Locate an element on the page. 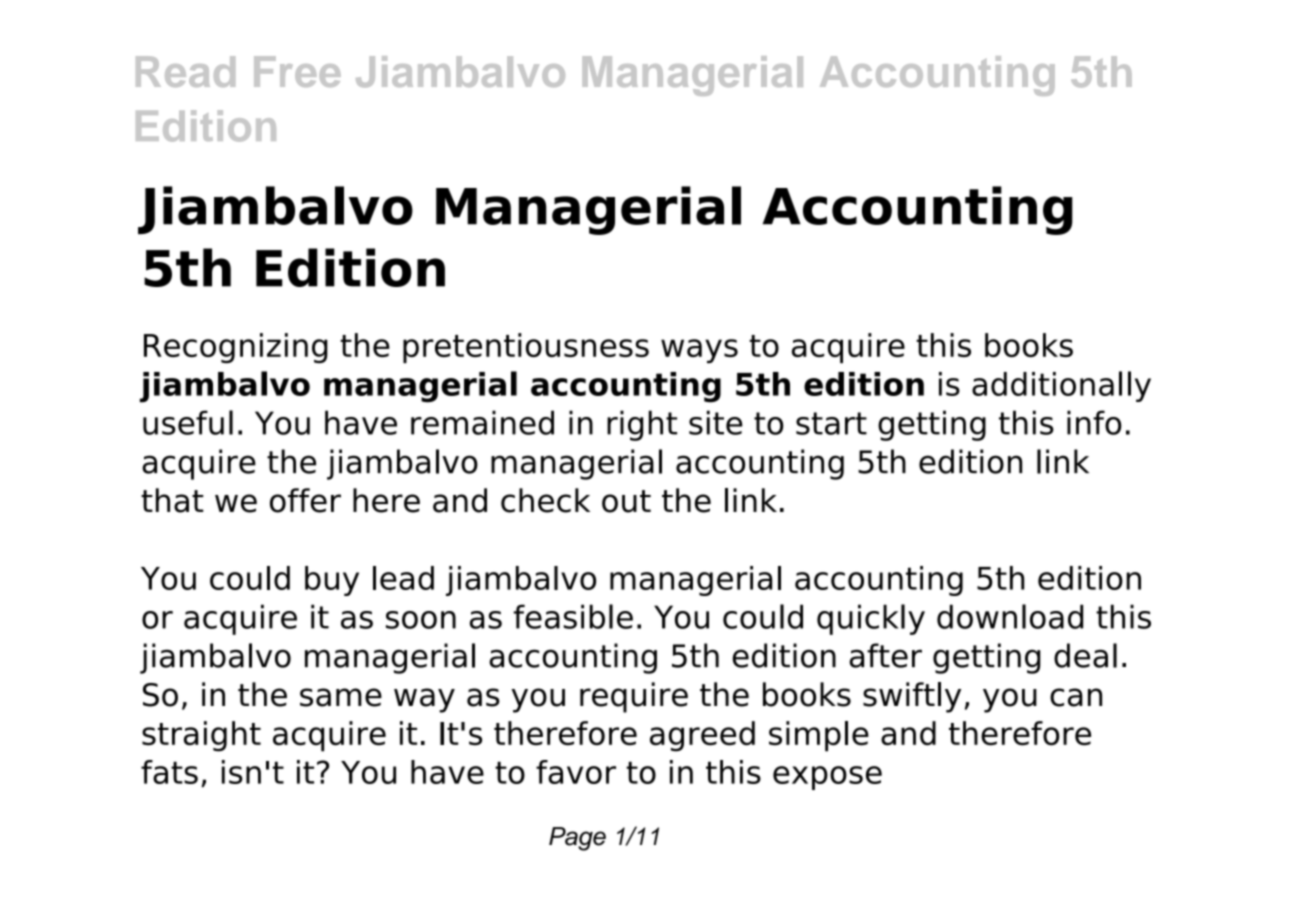 This page has width=1303, height=924. info is located at coordinates (1094, 422).
